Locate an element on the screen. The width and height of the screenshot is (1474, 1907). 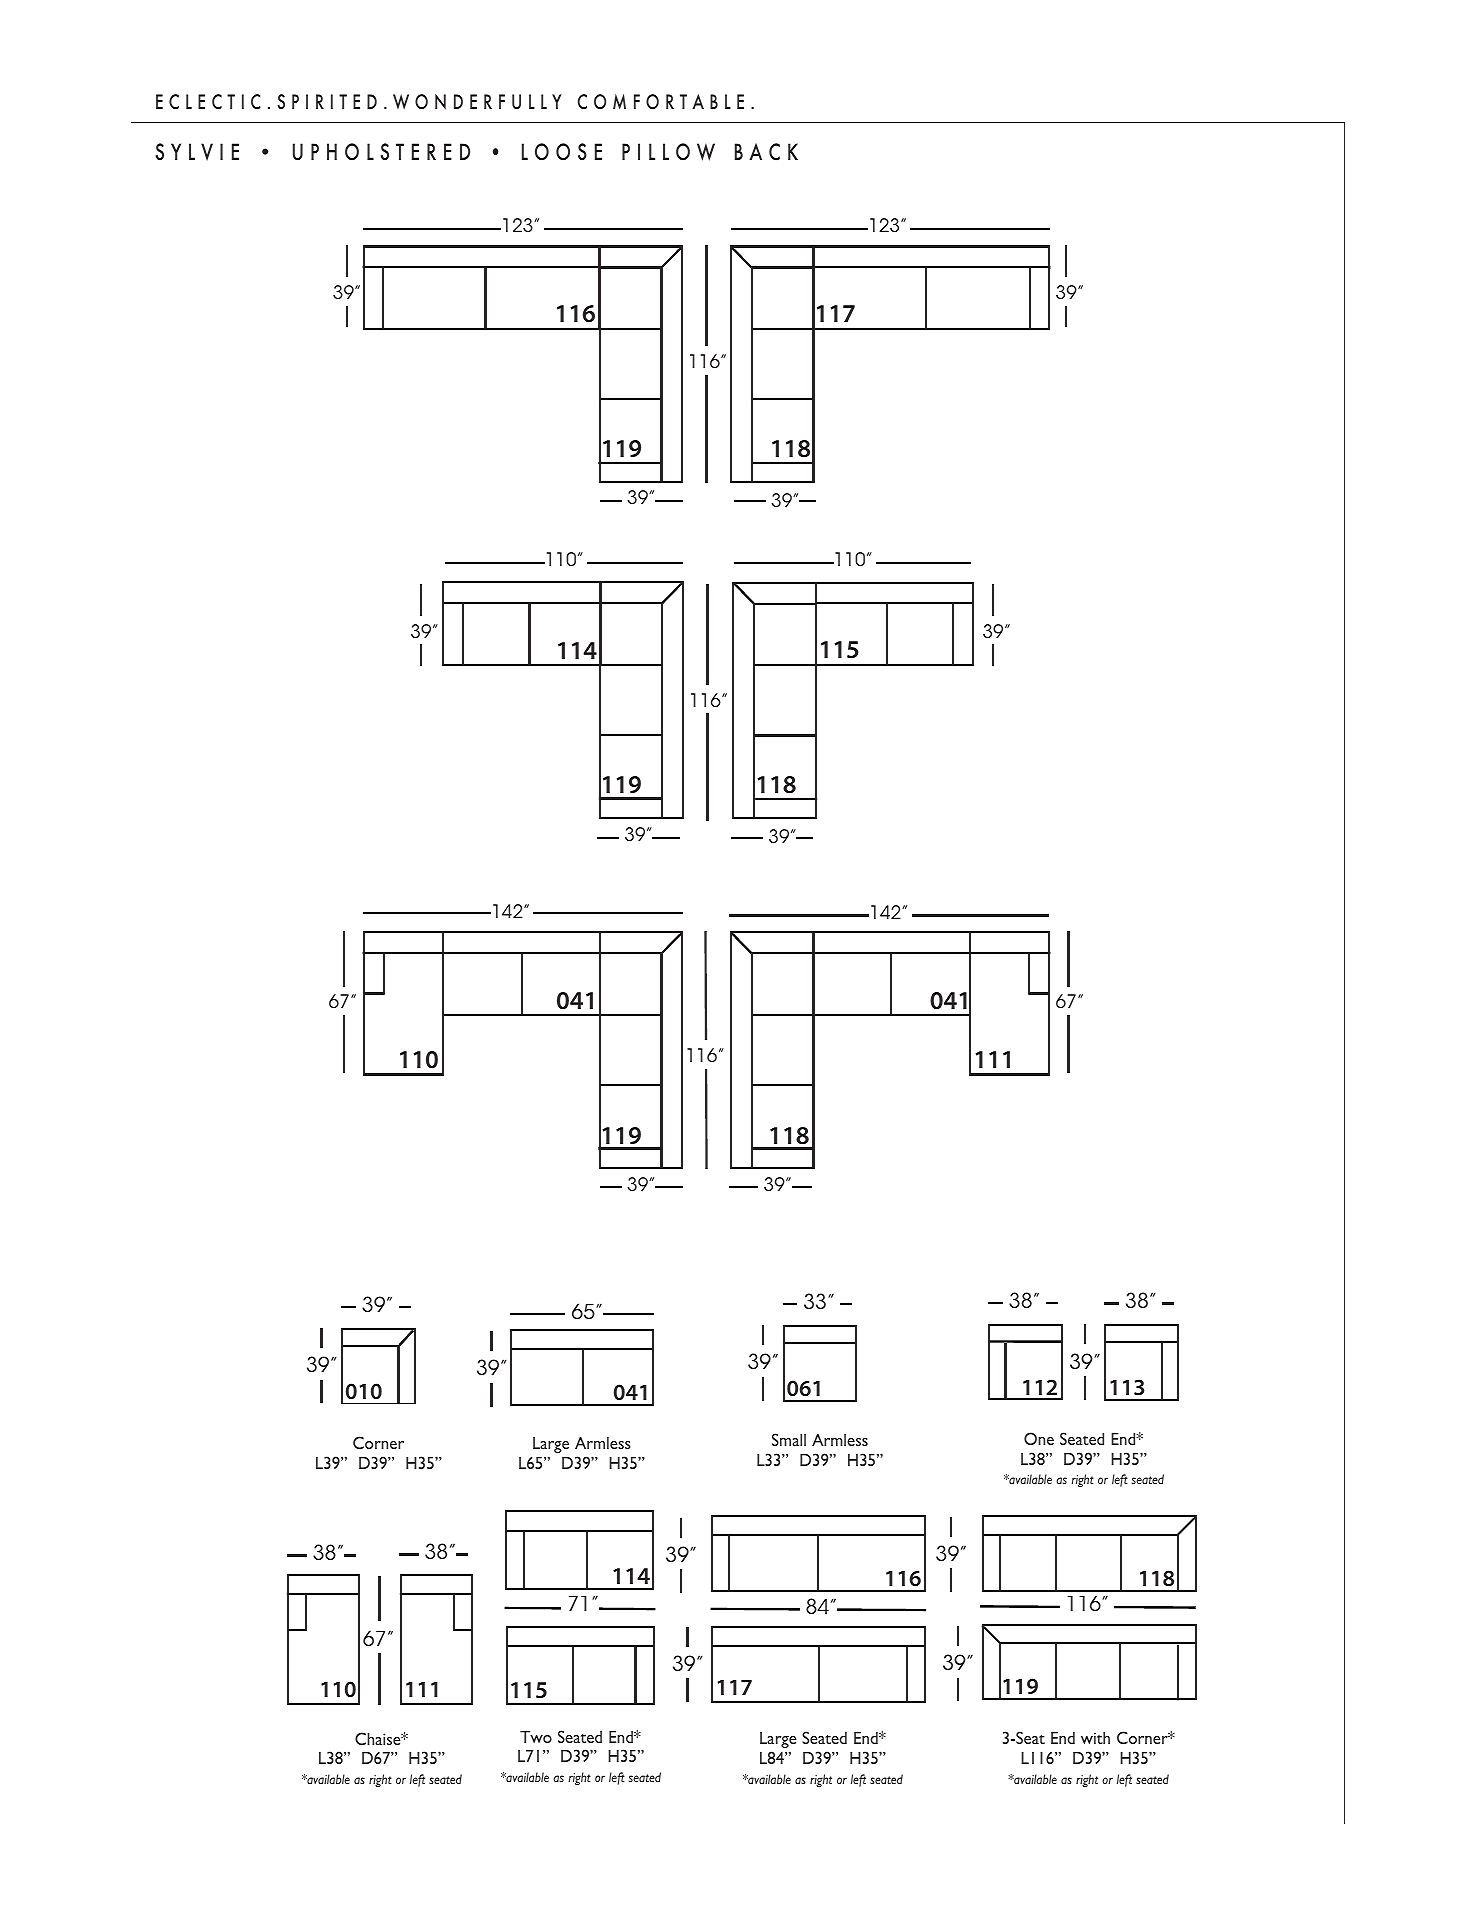
with is located at coordinates (1095, 1738).
